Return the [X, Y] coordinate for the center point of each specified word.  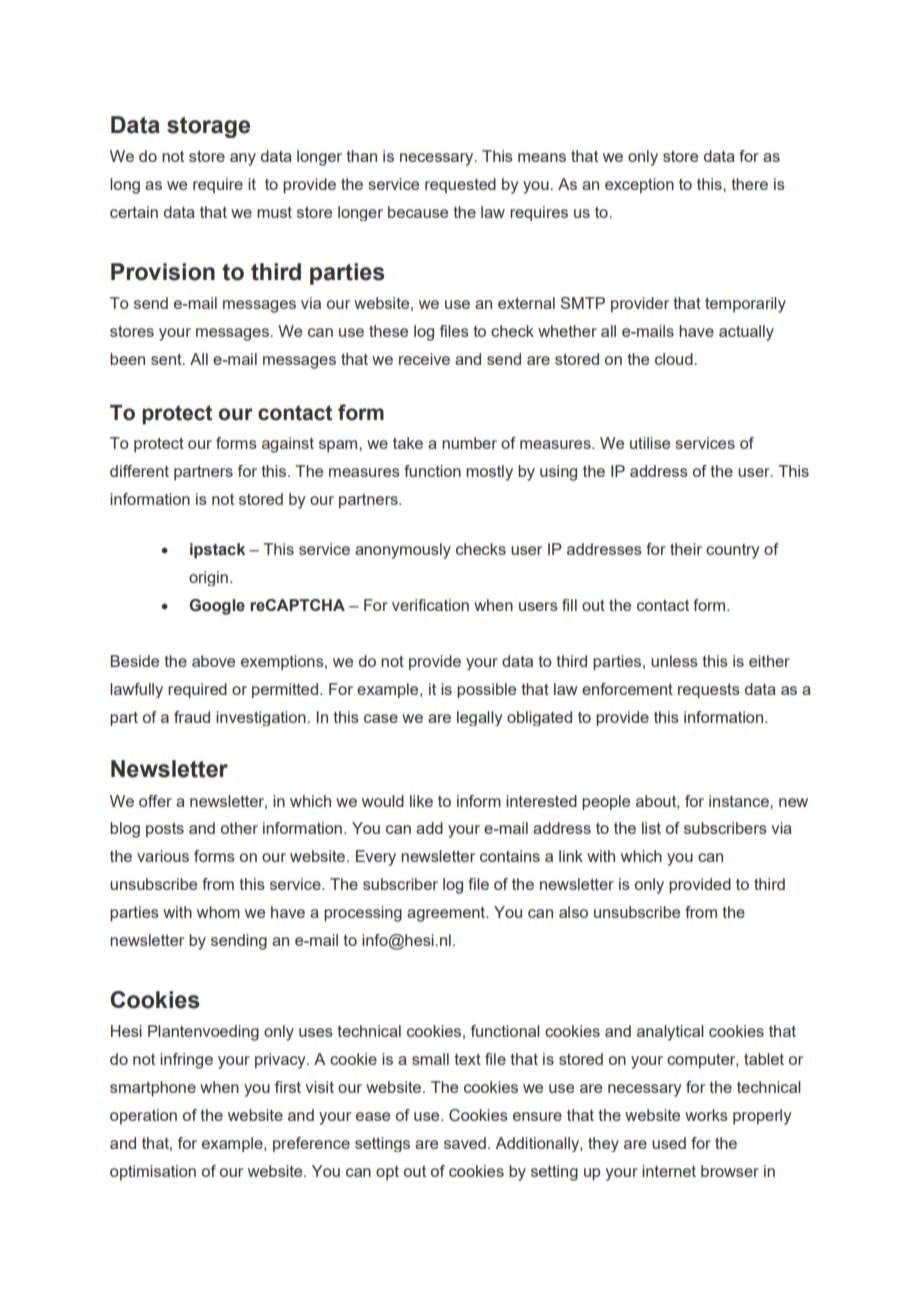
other [239, 828]
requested [460, 186]
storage [208, 127]
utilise [650, 443]
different [139, 471]
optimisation [153, 1173]
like [421, 801]
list [651, 828]
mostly [489, 473]
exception [639, 186]
